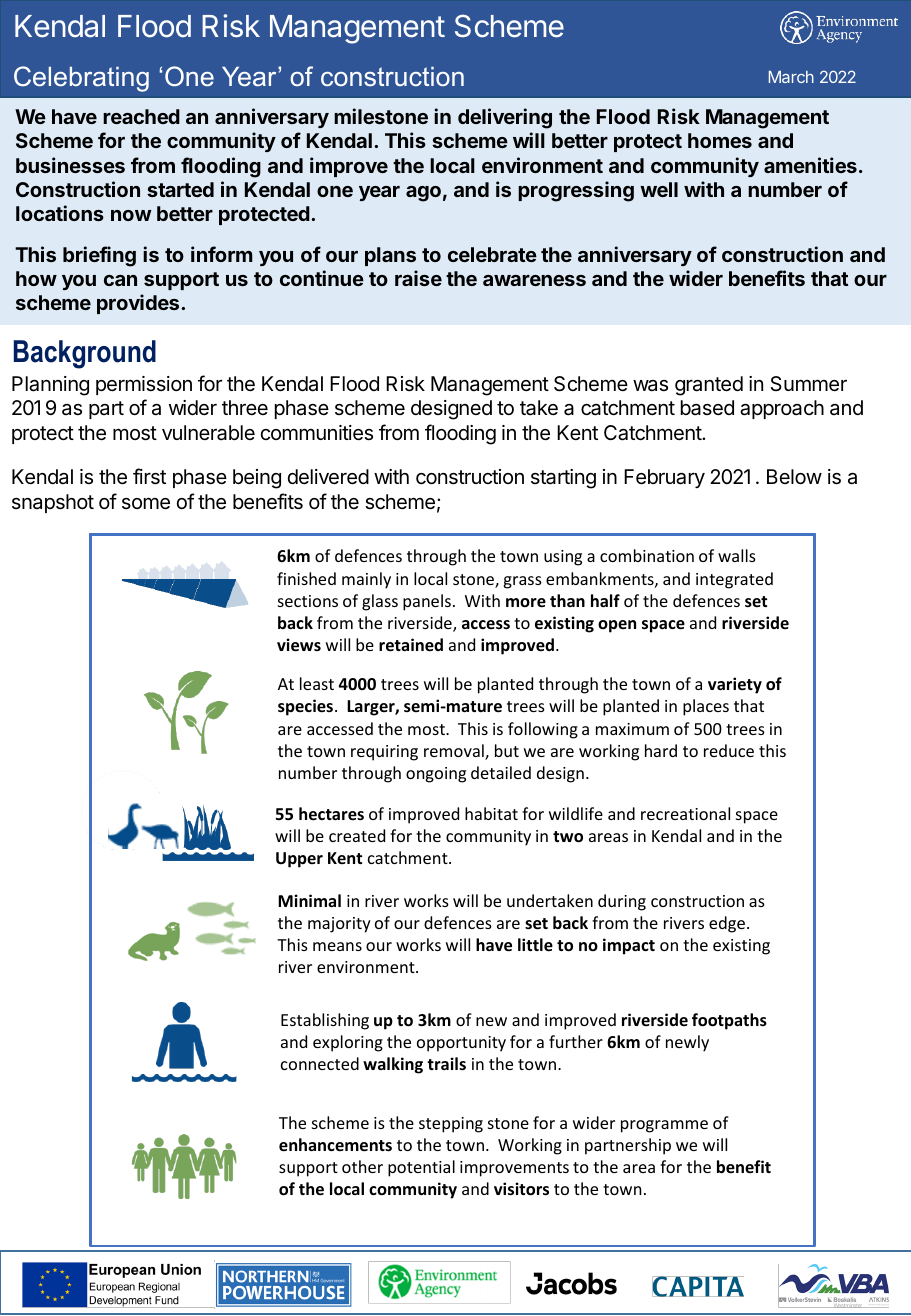  What do you see at coordinates (335, 1145) in the page?
I see `enhancements` at bounding box center [335, 1145].
